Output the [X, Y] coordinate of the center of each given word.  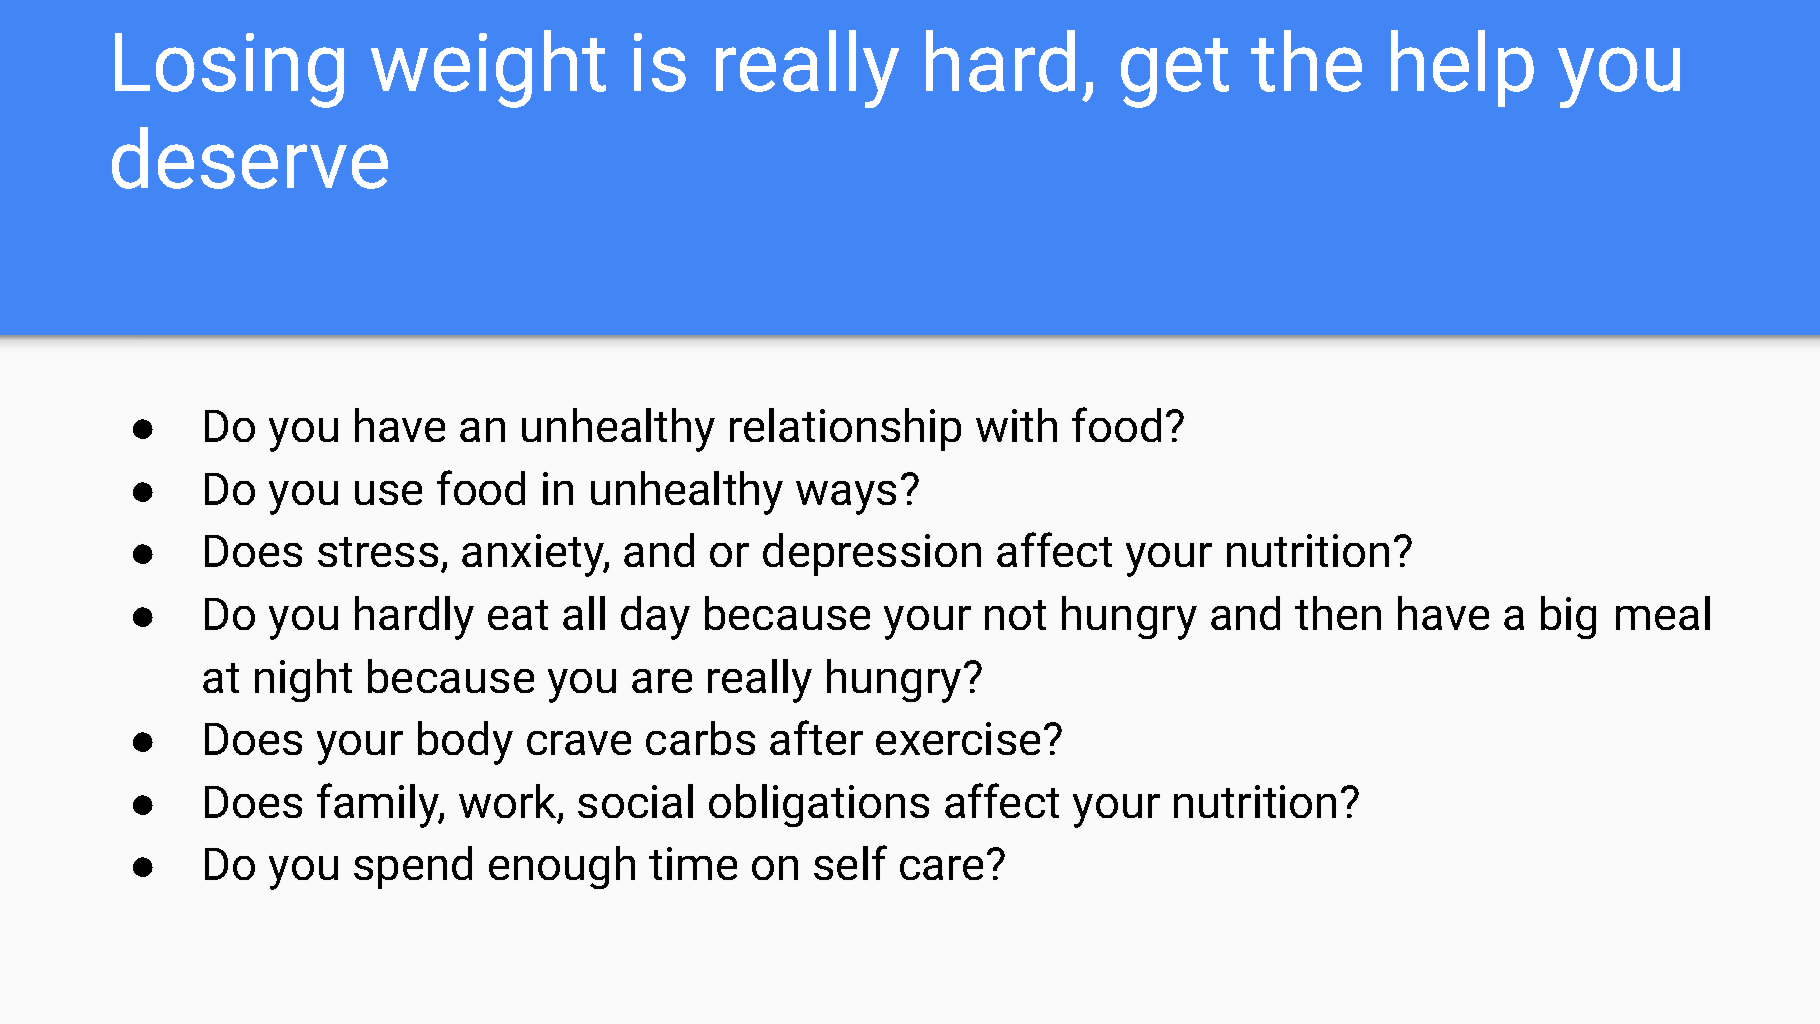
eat [518, 615]
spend [413, 867]
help [1462, 68]
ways [846, 498]
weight [488, 69]
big [1568, 617]
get [1175, 73]
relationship [845, 429]
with [1016, 425]
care [941, 868]
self [850, 862]
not [1015, 615]
